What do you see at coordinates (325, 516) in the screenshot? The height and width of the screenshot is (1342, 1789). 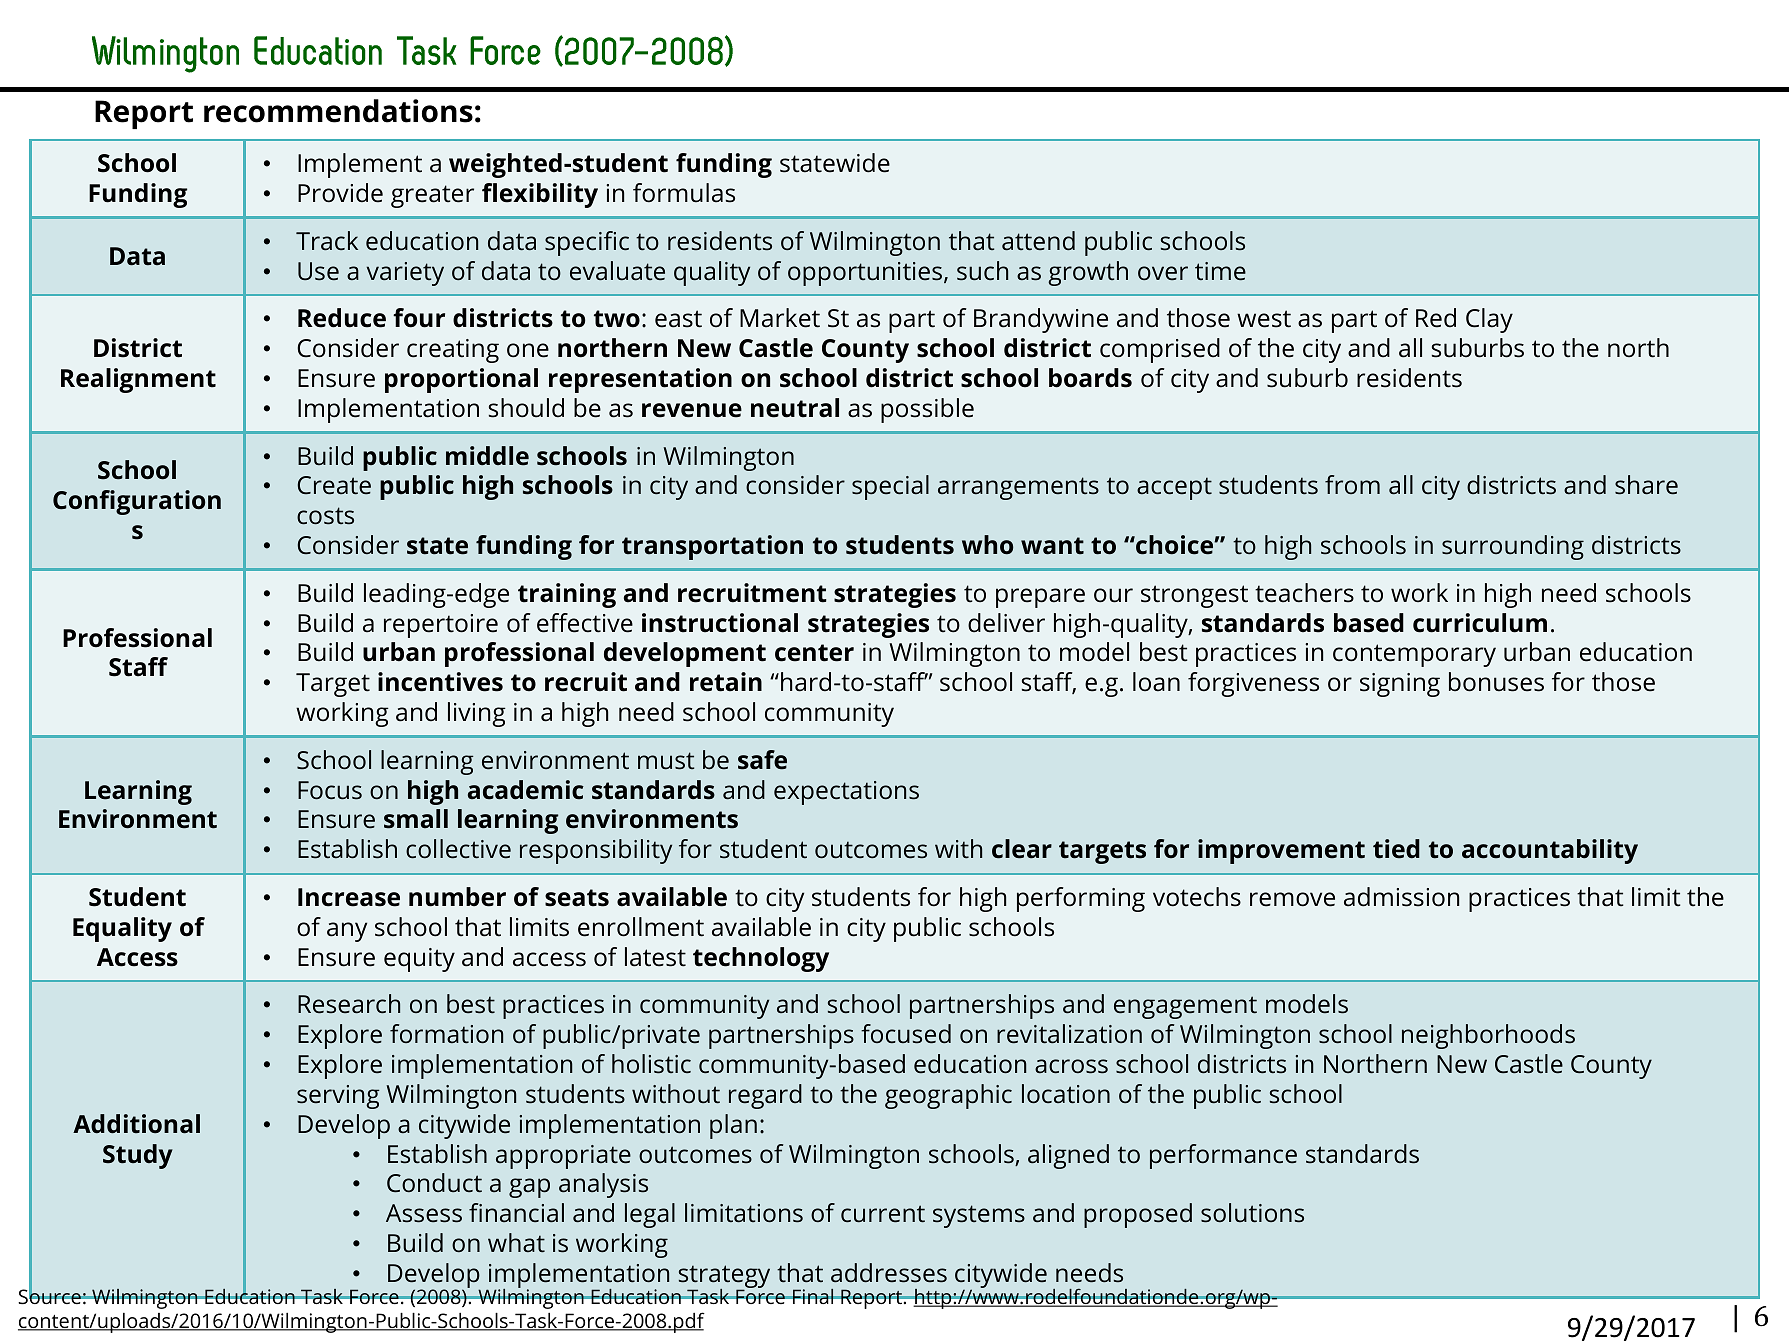 I see `costs` at bounding box center [325, 516].
